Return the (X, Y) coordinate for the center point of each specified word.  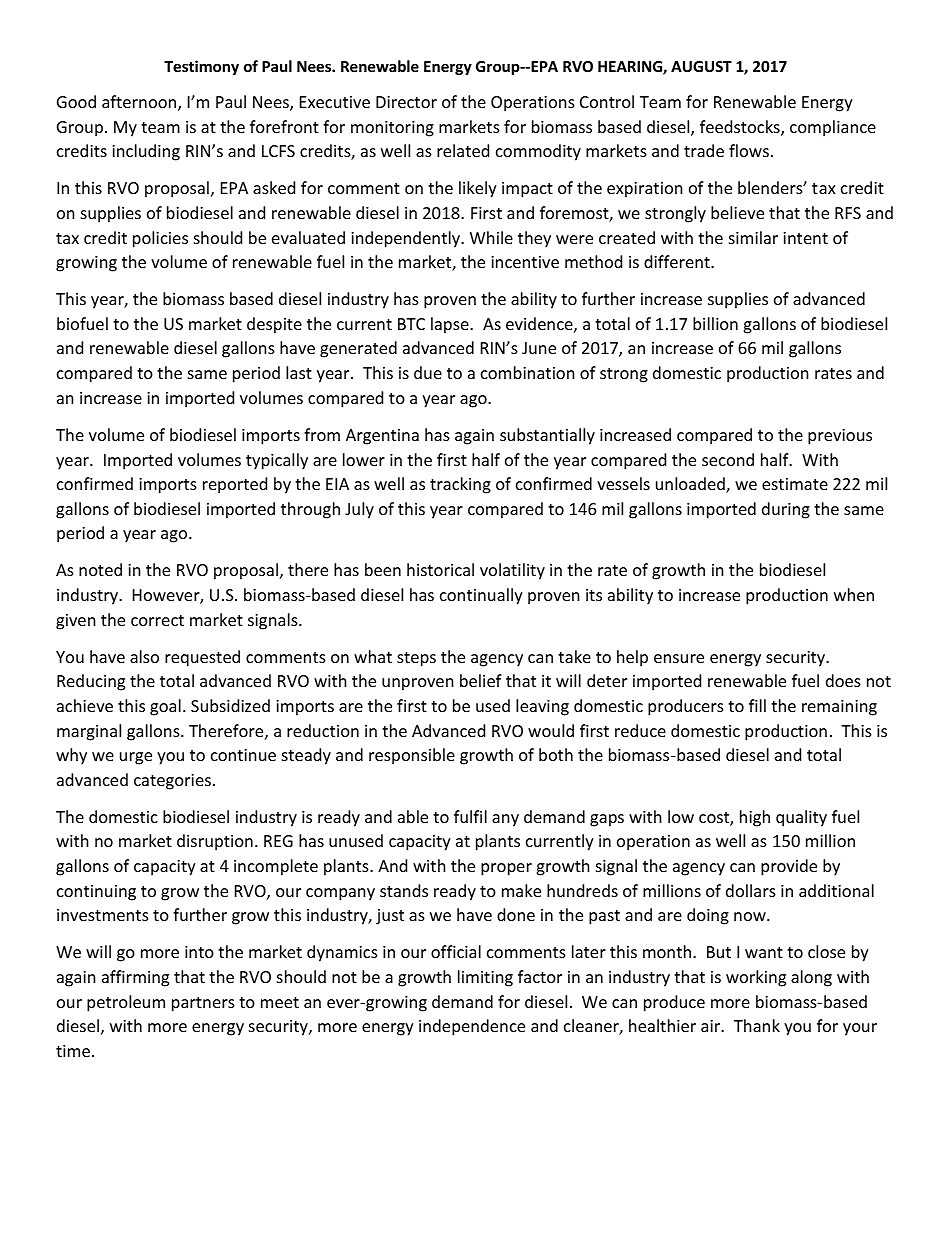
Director (406, 102)
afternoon (140, 103)
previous (840, 437)
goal (165, 707)
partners (203, 1004)
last (299, 372)
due (428, 372)
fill (757, 705)
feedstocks (741, 128)
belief (481, 680)
